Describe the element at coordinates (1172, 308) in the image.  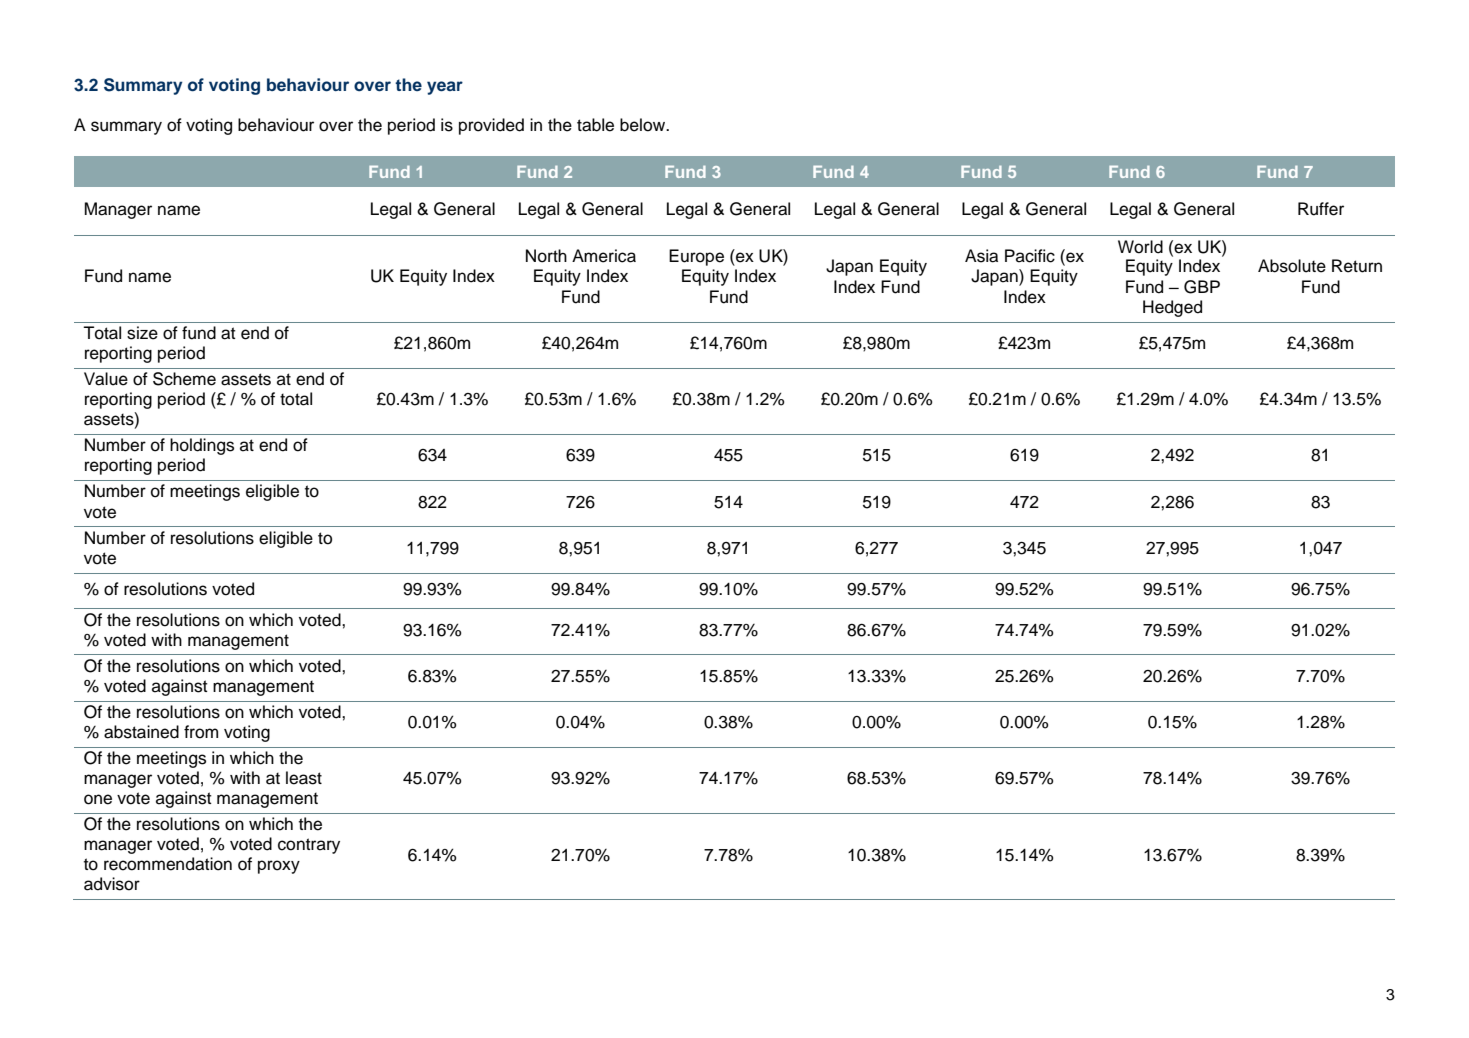
I see `Hedged` at that location.
